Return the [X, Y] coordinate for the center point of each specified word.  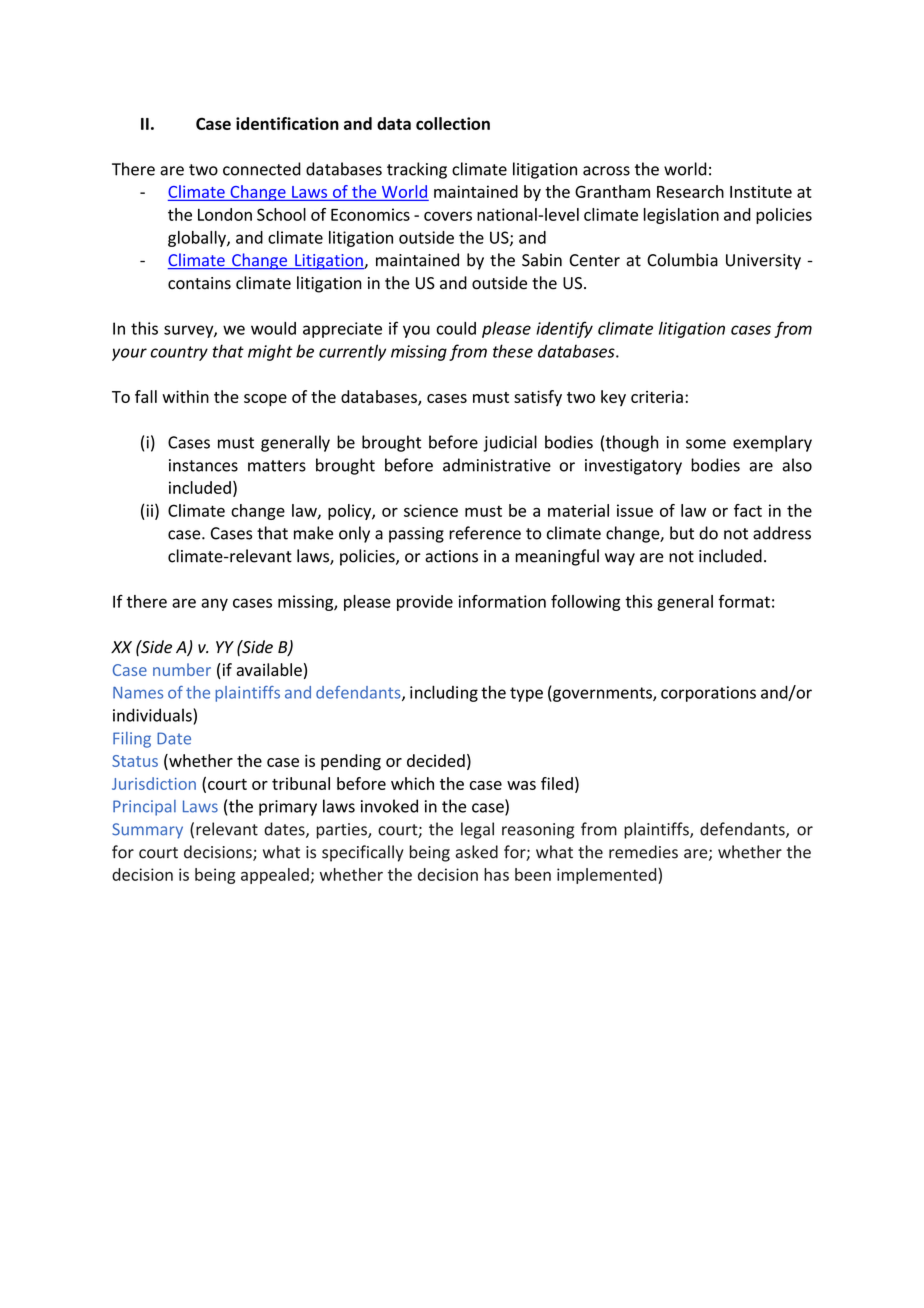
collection [453, 123]
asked [477, 852]
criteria [657, 397]
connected [262, 169]
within [185, 396]
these [513, 351]
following [585, 603]
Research [690, 191]
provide [425, 603]
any [214, 604]
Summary [147, 831]
